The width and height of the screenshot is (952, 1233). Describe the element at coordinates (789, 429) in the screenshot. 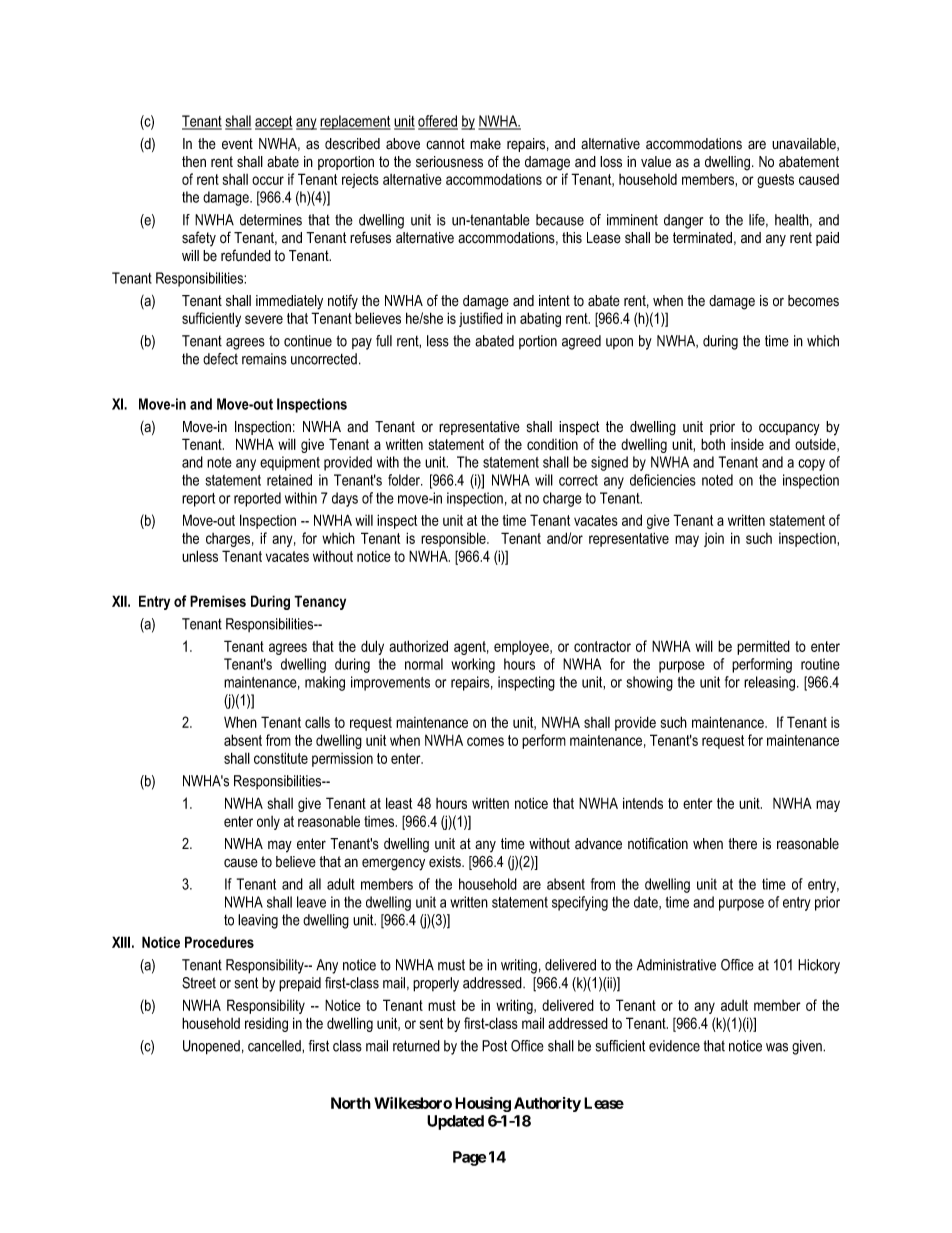

I see `occupancy` at that location.
